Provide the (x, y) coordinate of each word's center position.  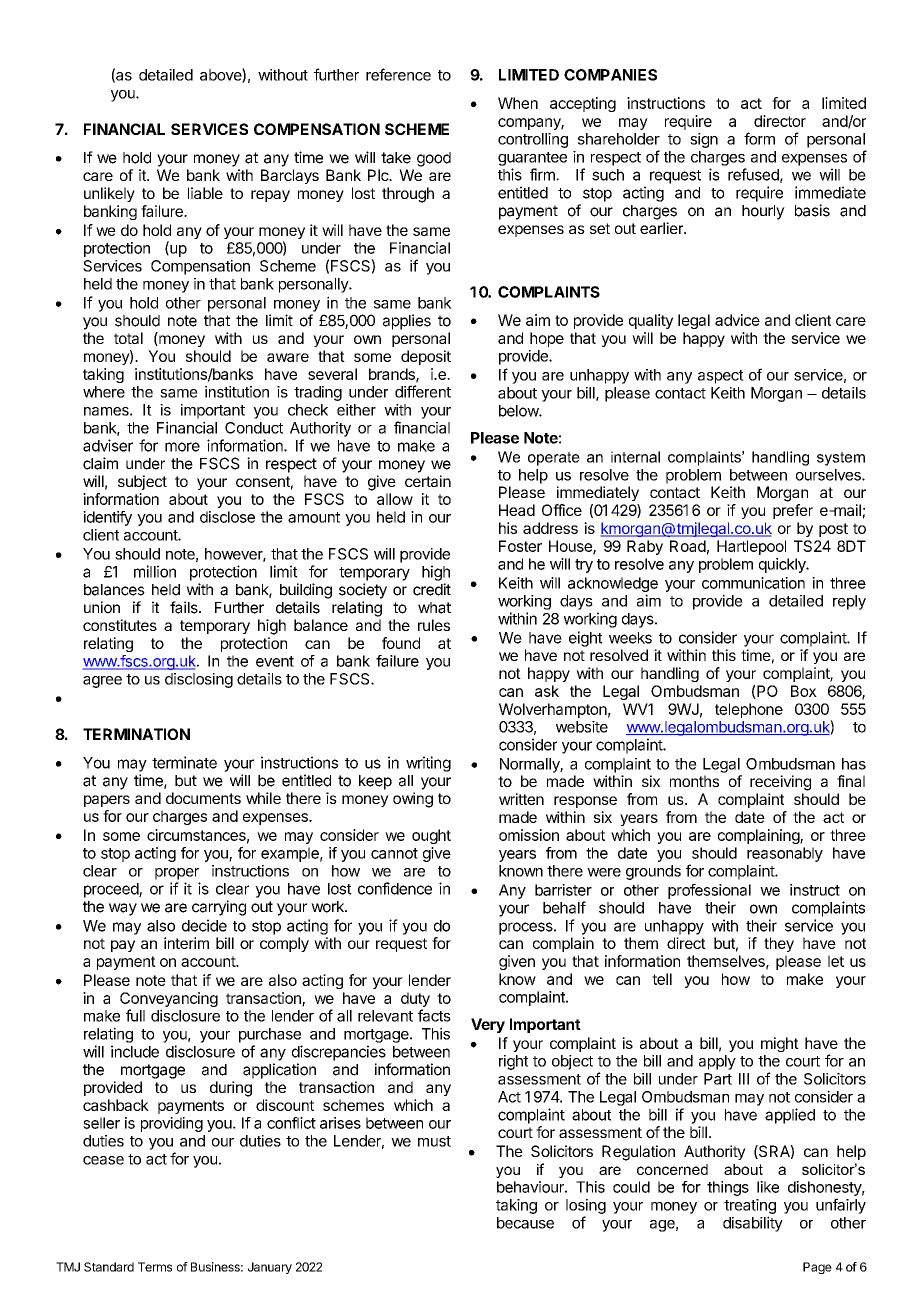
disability (753, 1224)
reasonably (785, 854)
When (518, 103)
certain (428, 481)
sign (704, 140)
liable (205, 193)
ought (431, 836)
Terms (155, 1267)
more (182, 447)
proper (177, 874)
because (525, 1223)
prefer (793, 511)
